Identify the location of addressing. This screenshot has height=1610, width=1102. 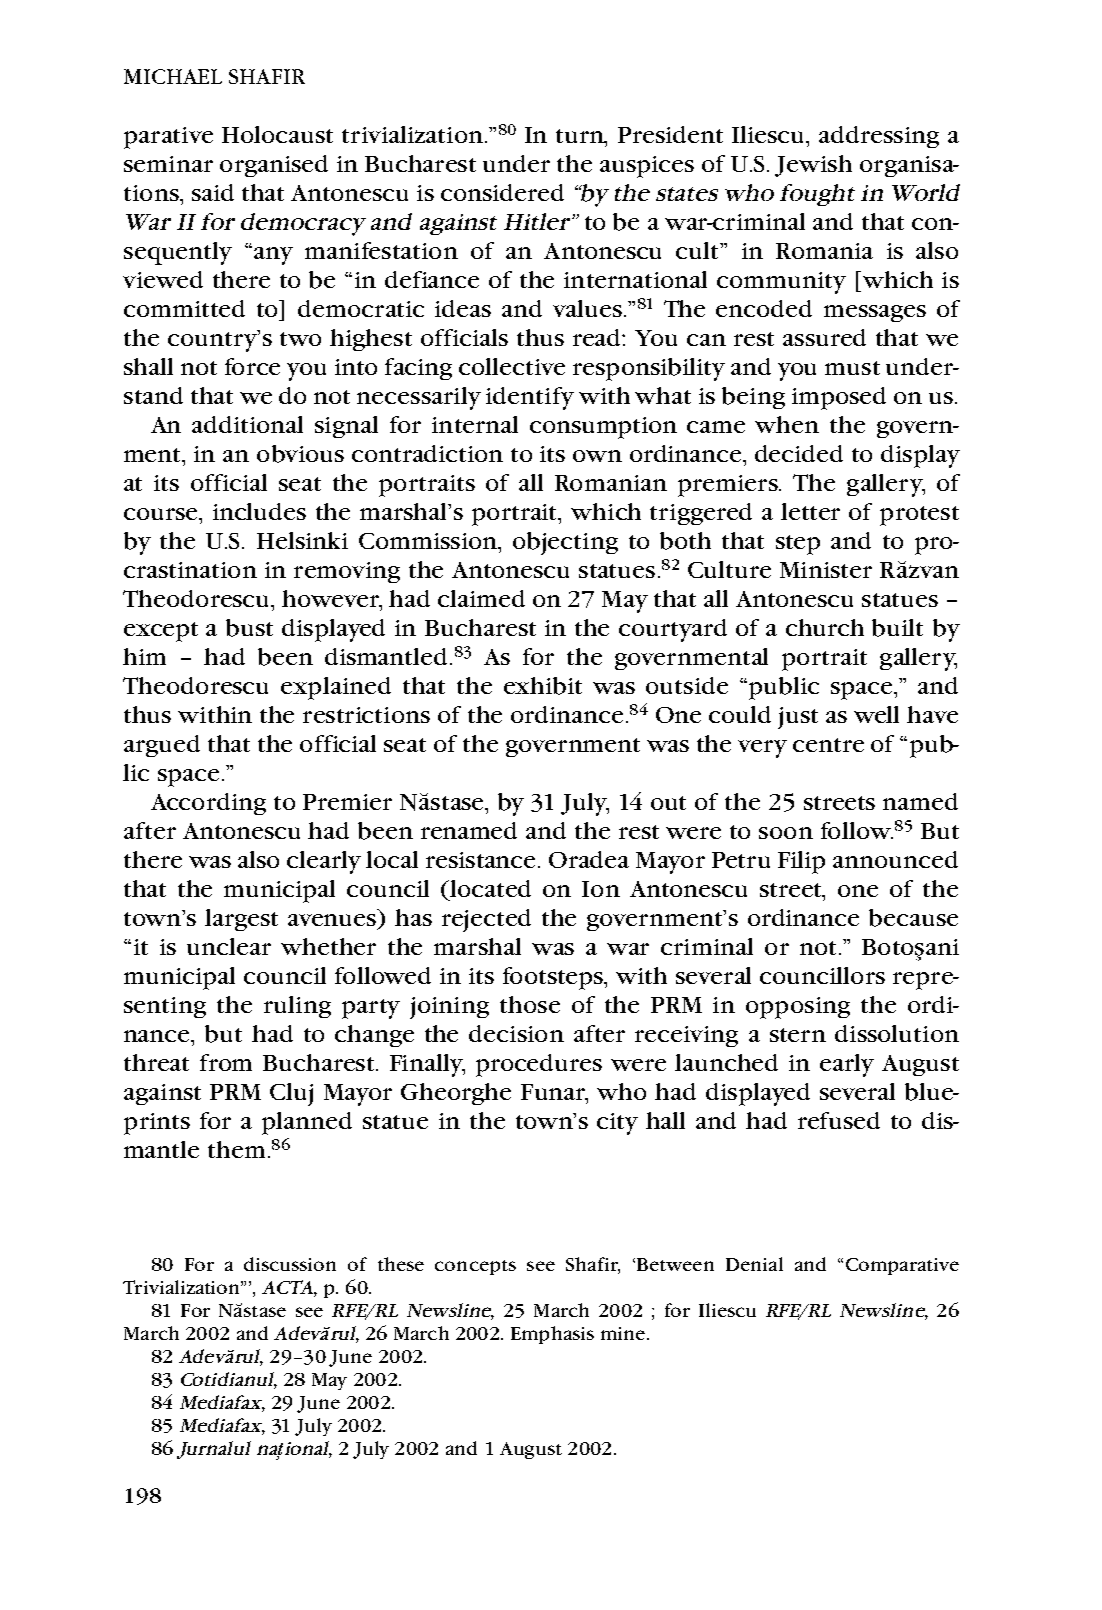
(879, 137).
